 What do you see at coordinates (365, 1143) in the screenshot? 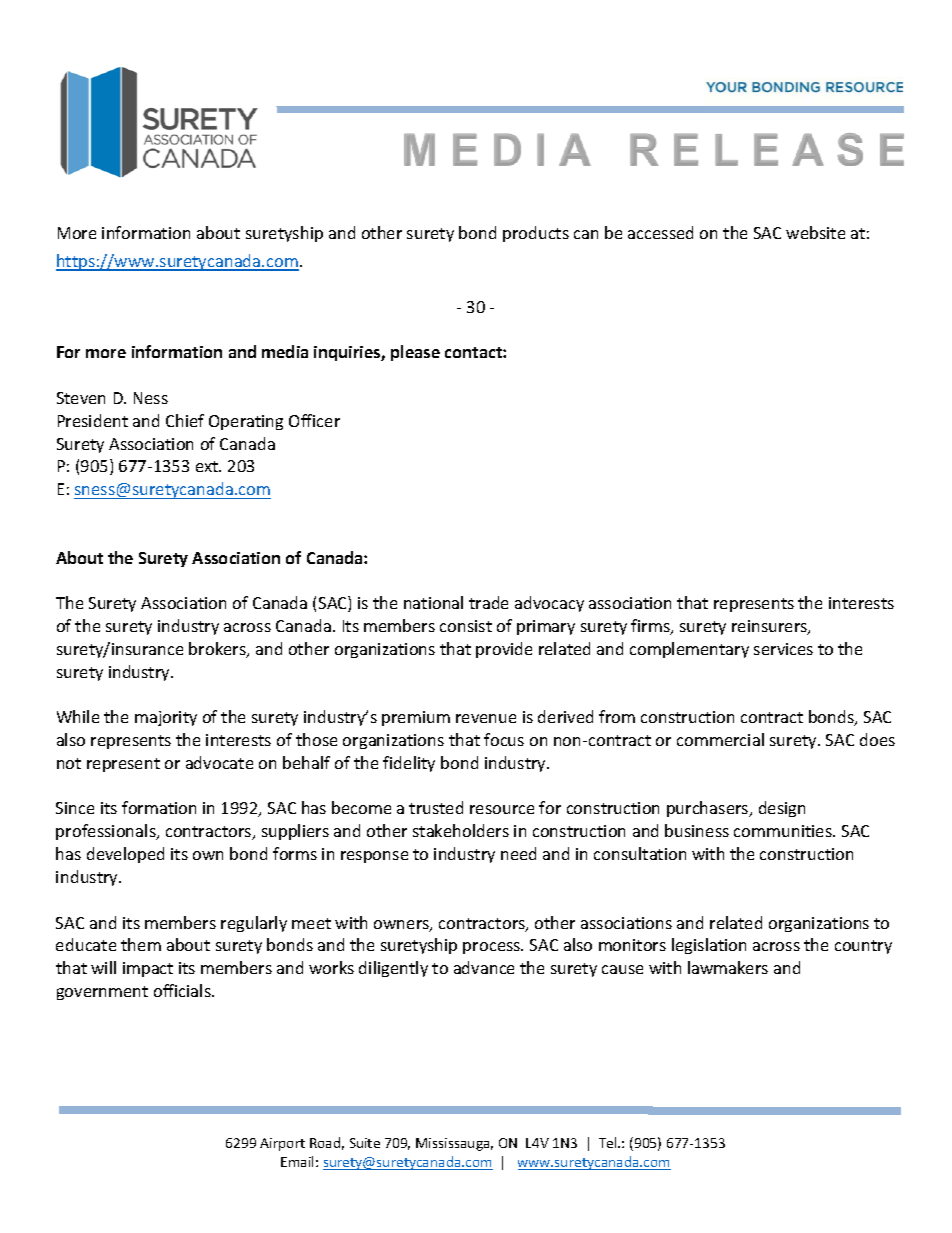
I see `Suite` at bounding box center [365, 1143].
